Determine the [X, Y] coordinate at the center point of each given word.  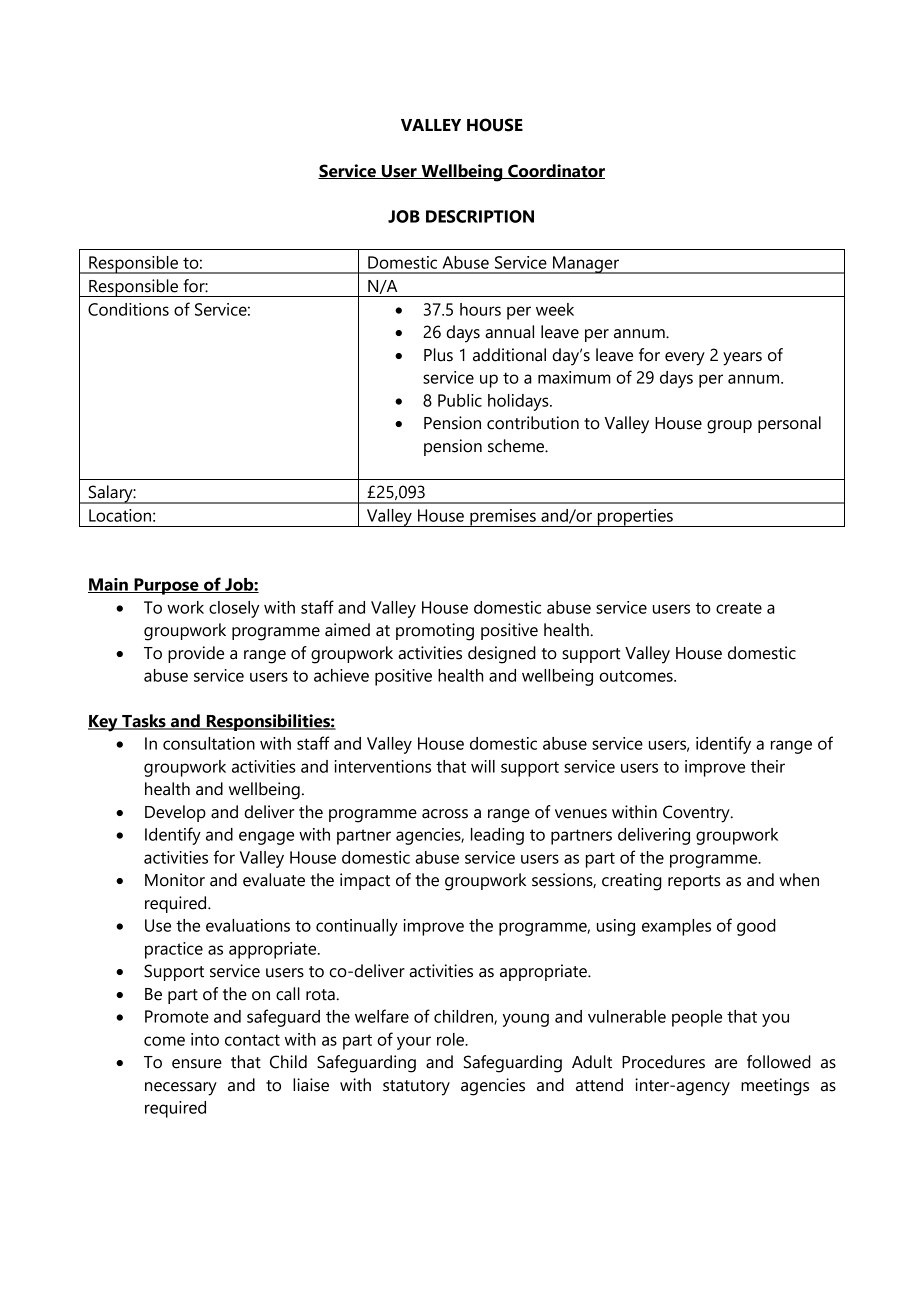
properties [635, 518]
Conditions [128, 309]
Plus [438, 355]
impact [365, 881]
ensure [197, 1064]
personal [789, 424]
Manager [586, 265]
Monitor [175, 880]
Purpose [166, 586]
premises [503, 518]
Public [460, 400]
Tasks [144, 722]
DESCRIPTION [480, 216]
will [483, 766]
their [768, 766]
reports [694, 882]
